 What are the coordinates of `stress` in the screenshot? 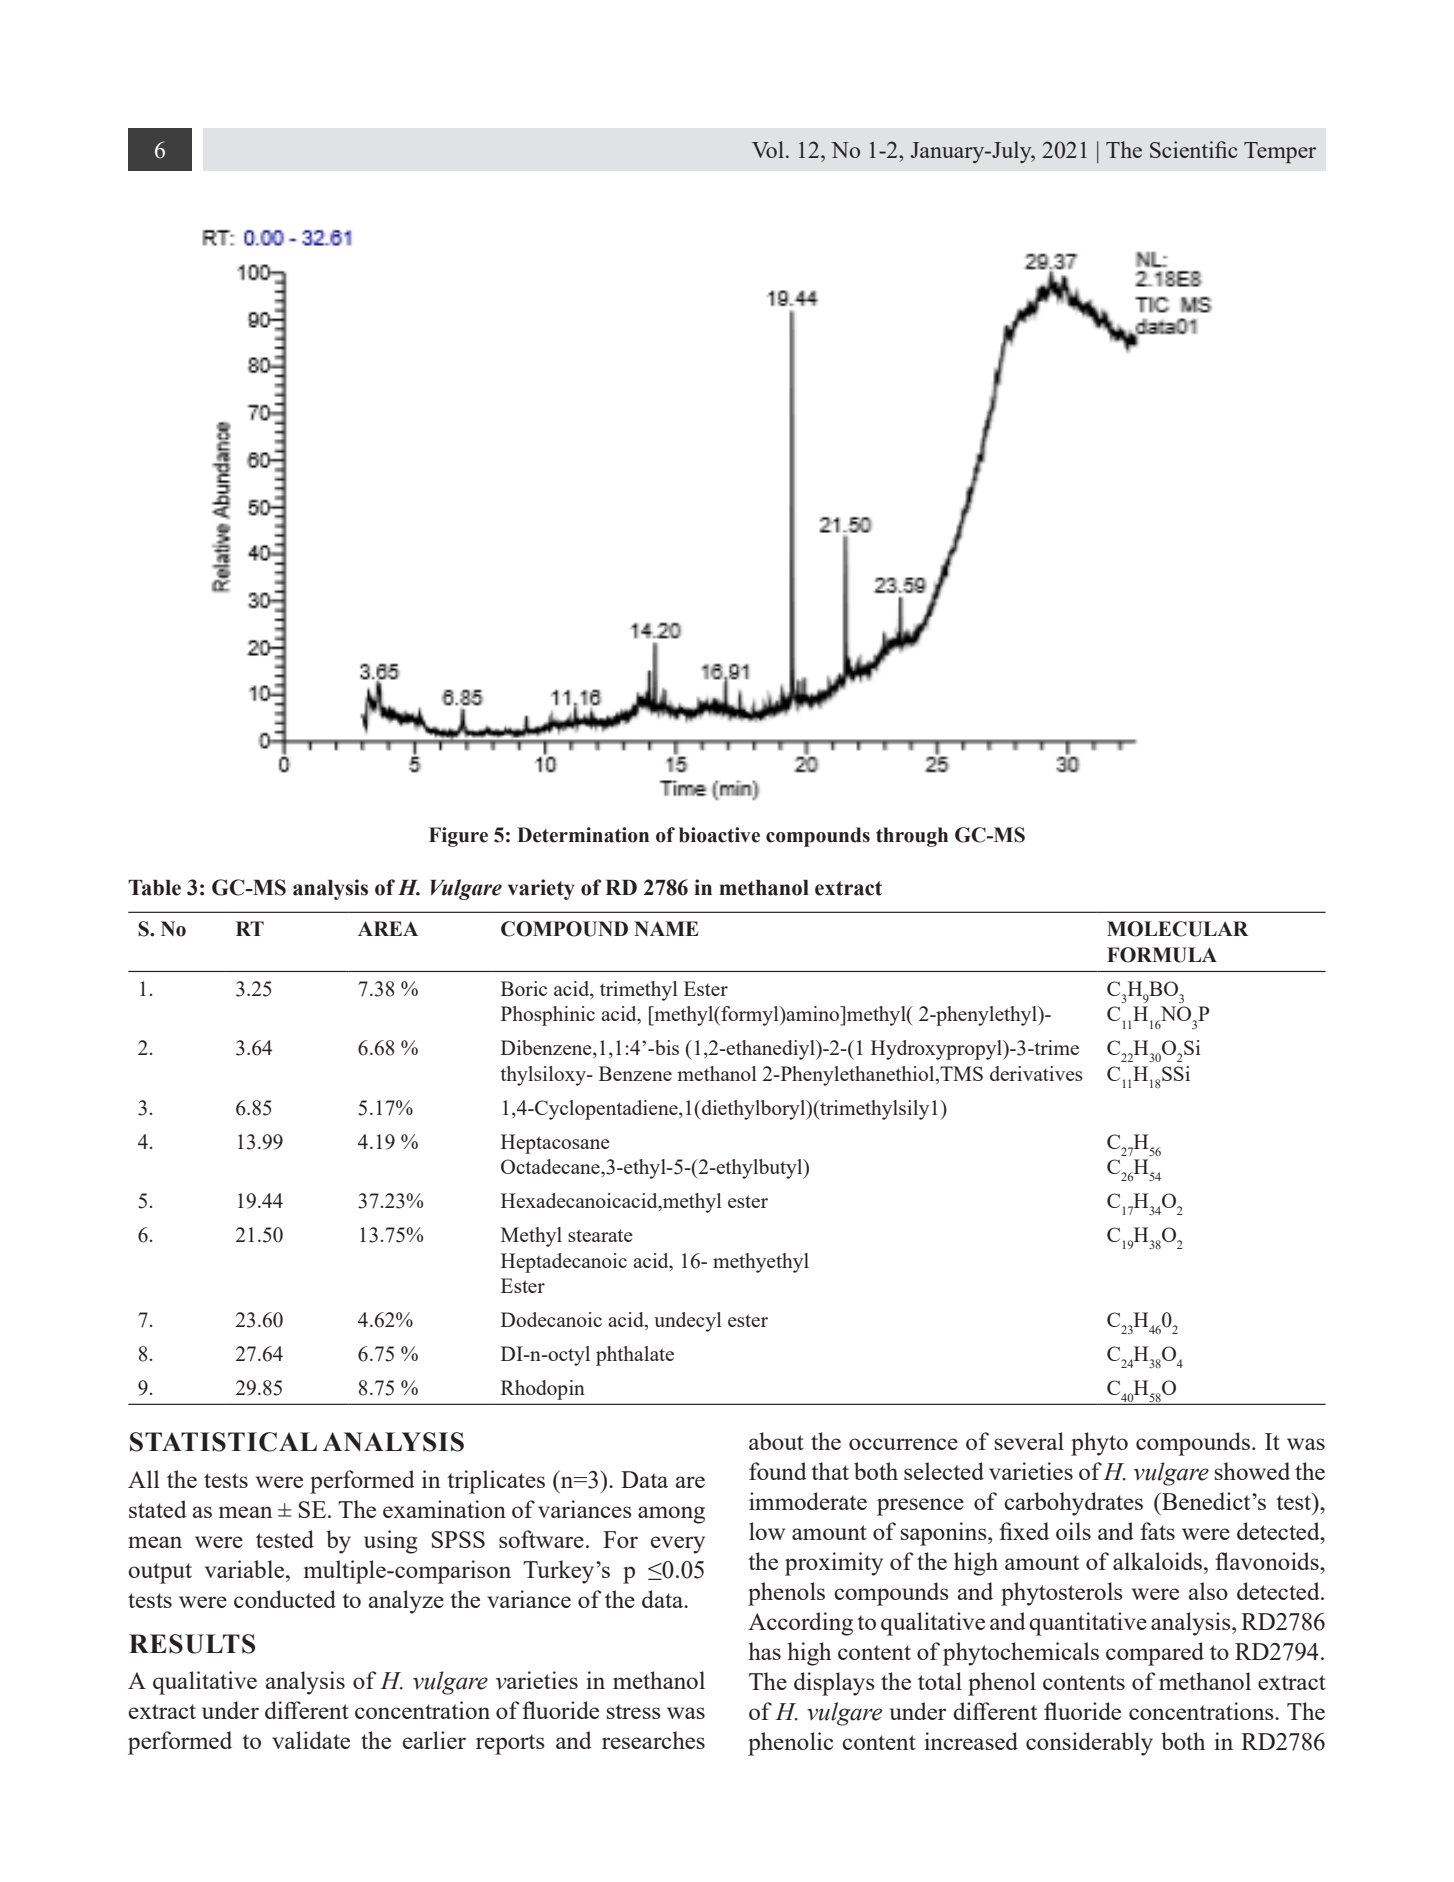 It's located at (634, 1711).
